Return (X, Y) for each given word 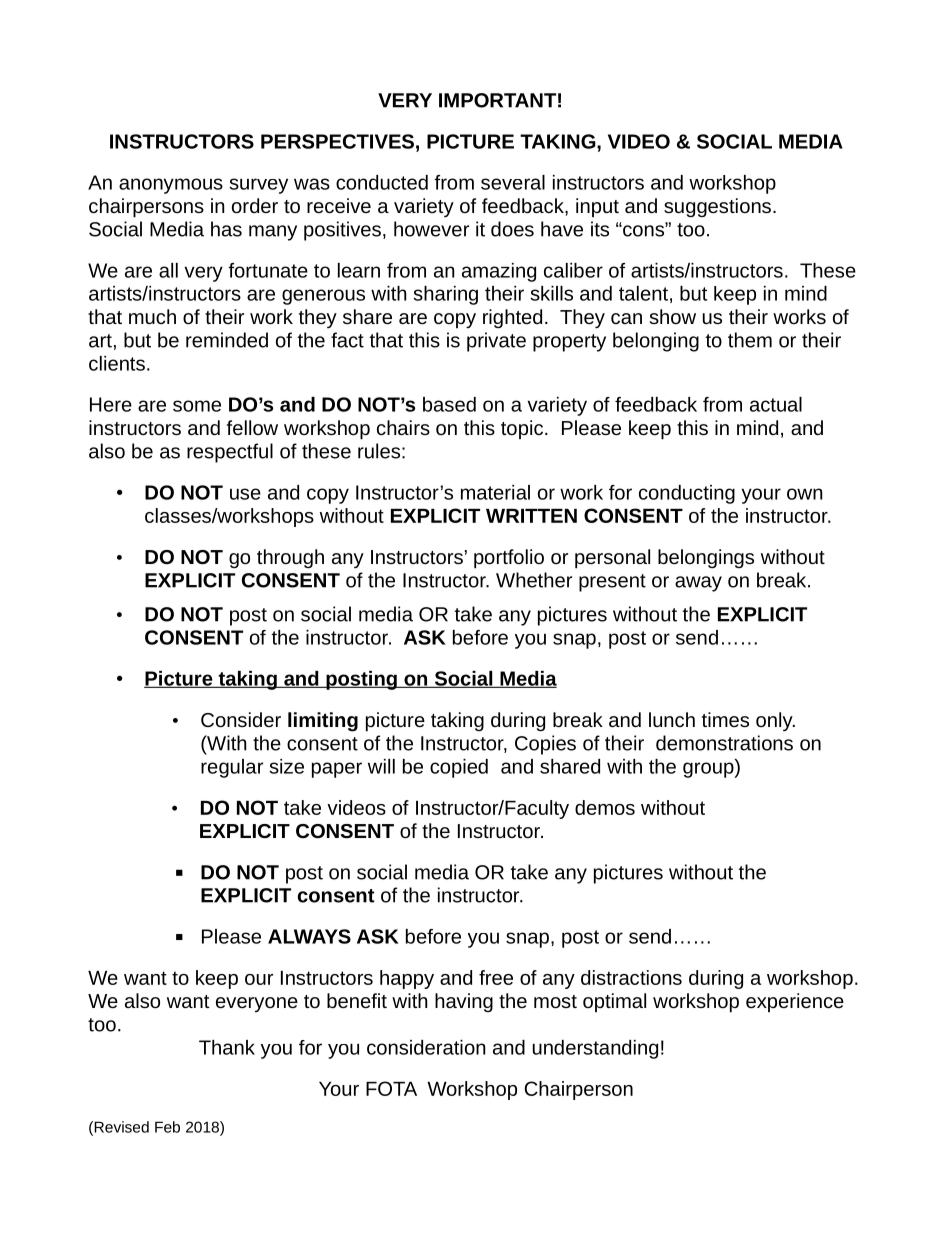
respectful (230, 453)
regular (232, 768)
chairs (403, 427)
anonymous (171, 186)
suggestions (717, 207)
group (709, 769)
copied (459, 768)
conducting (687, 494)
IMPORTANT (497, 100)
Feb (167, 1127)
